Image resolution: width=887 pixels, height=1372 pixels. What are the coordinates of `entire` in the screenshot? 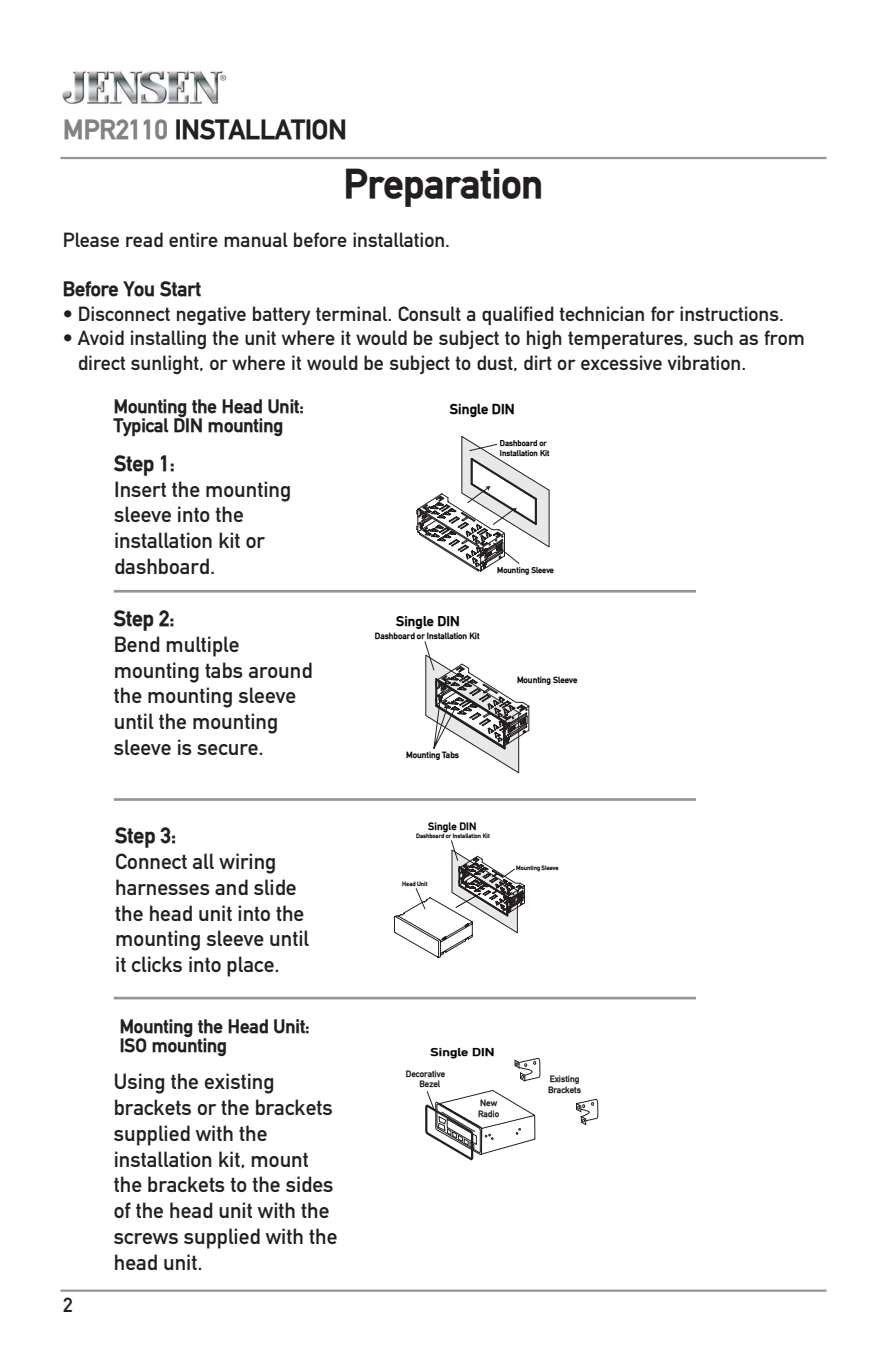 It's located at (193, 239).
